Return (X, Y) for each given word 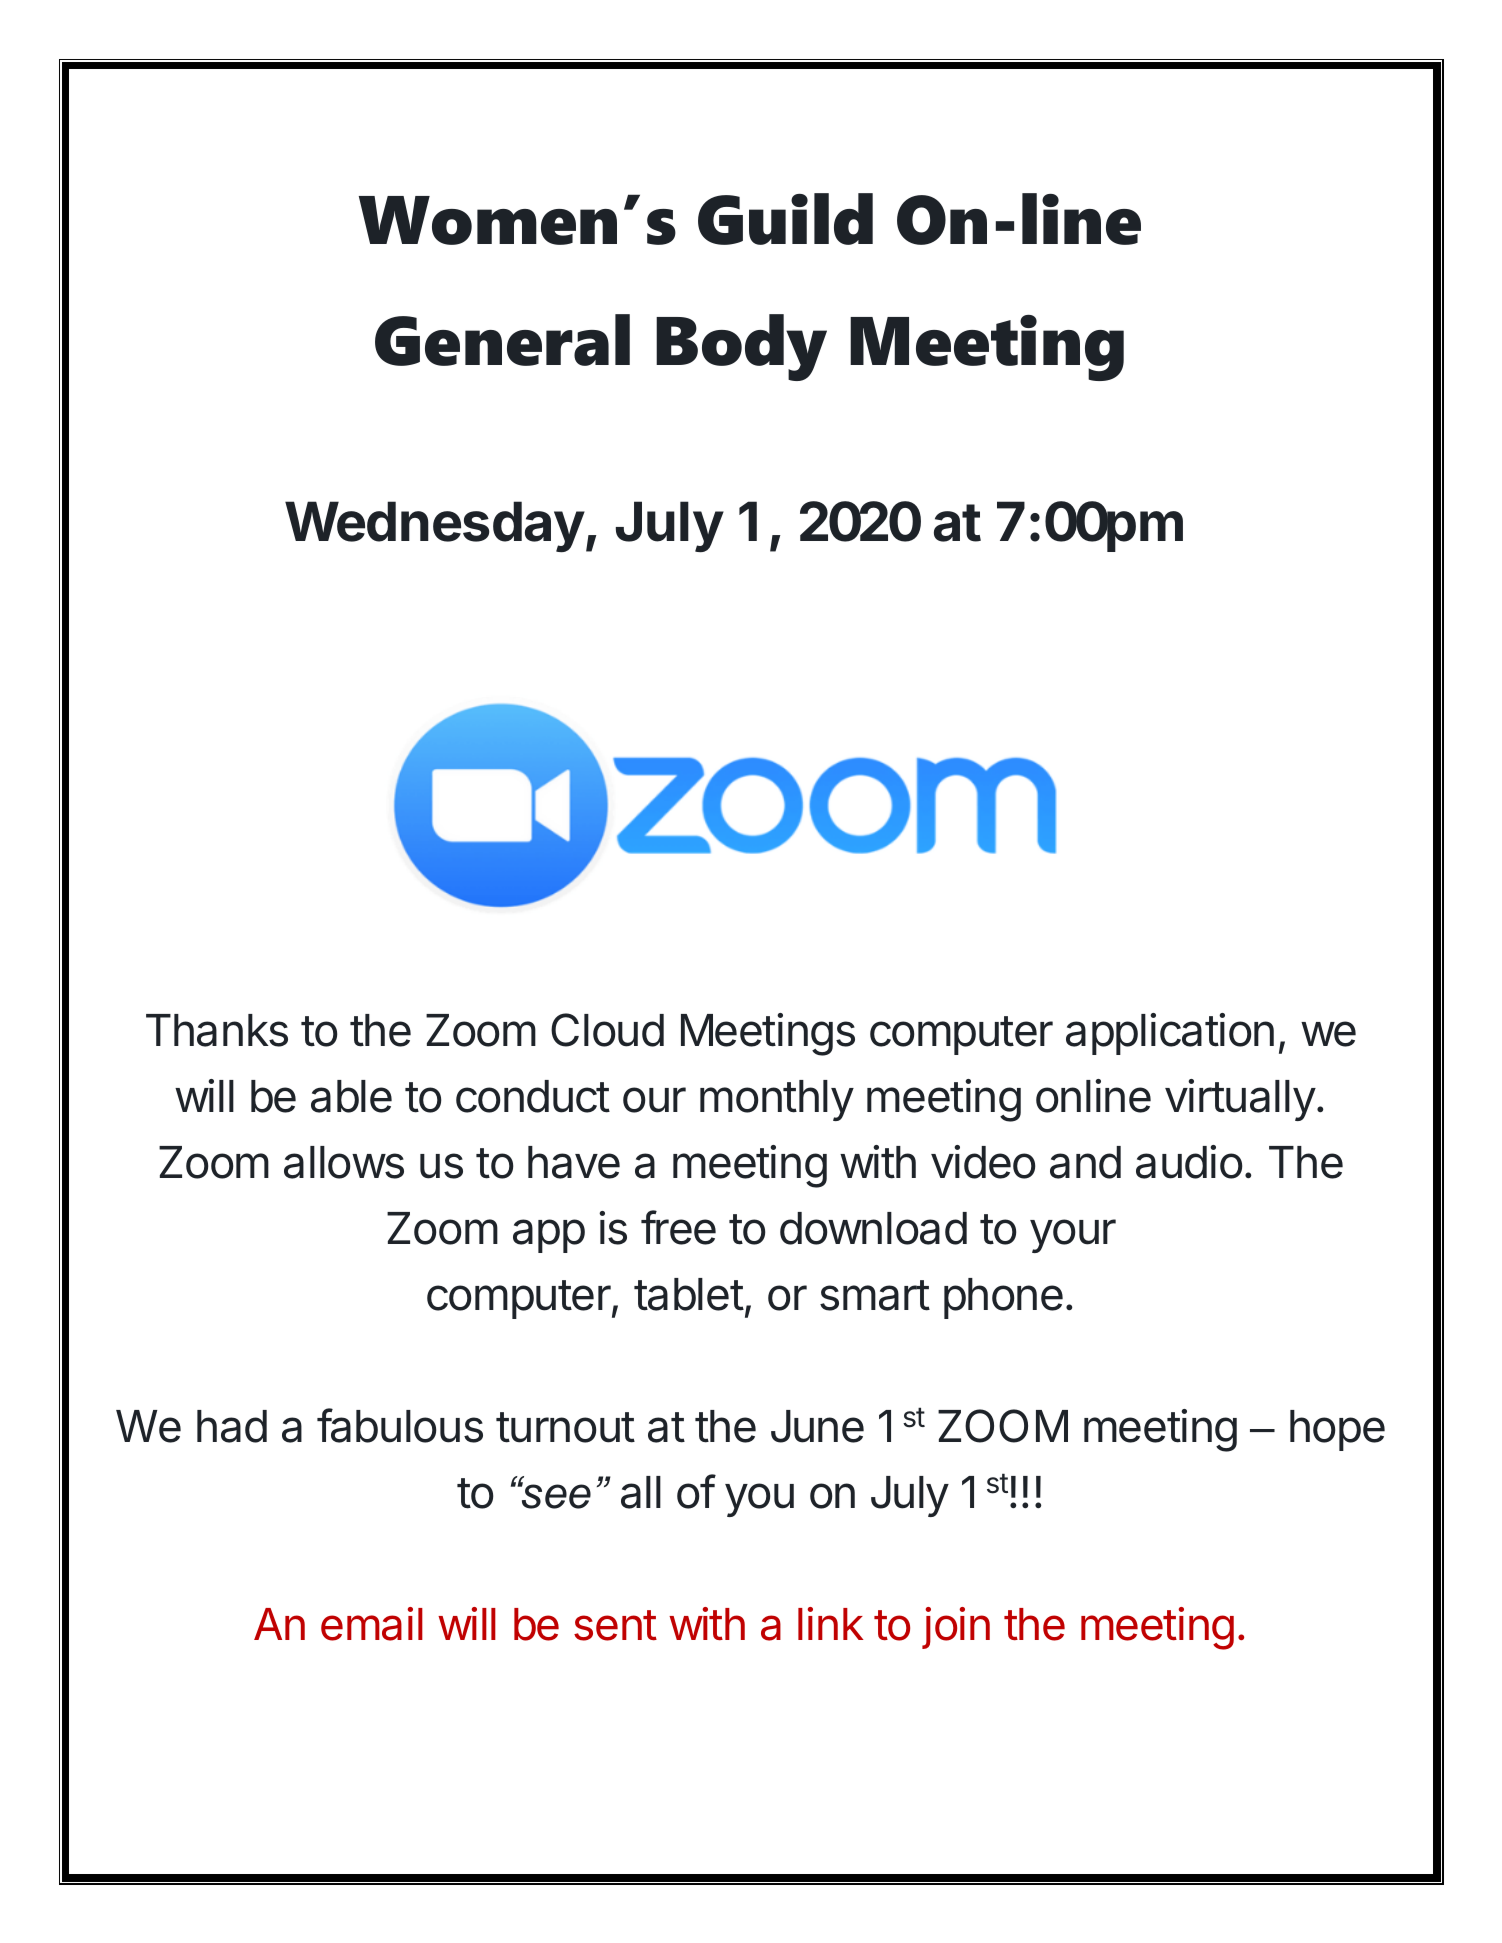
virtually (1240, 1100)
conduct (533, 1096)
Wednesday (435, 526)
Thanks (217, 1030)
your (1073, 1236)
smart (875, 1295)
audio (1189, 1162)
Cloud (607, 1030)
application (1170, 1034)
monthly (777, 1100)
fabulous (400, 1425)
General (502, 340)
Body (741, 347)
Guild (785, 219)
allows (344, 1162)
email (372, 1624)
